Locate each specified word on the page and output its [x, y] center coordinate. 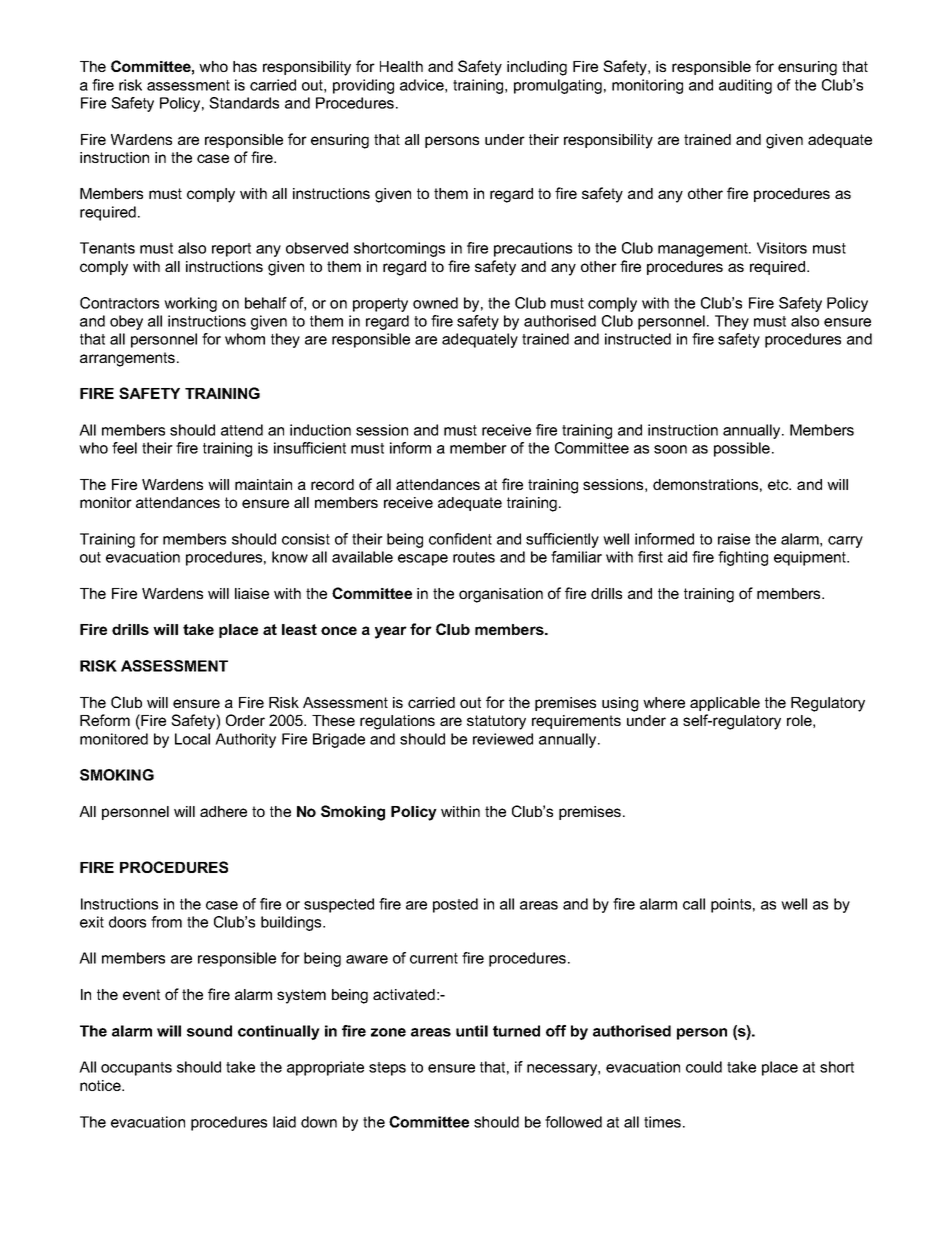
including [537, 68]
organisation [501, 595]
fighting [743, 558]
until [472, 1031]
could [704, 1067]
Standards [244, 103]
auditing [745, 86]
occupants [136, 1069]
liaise [252, 593]
